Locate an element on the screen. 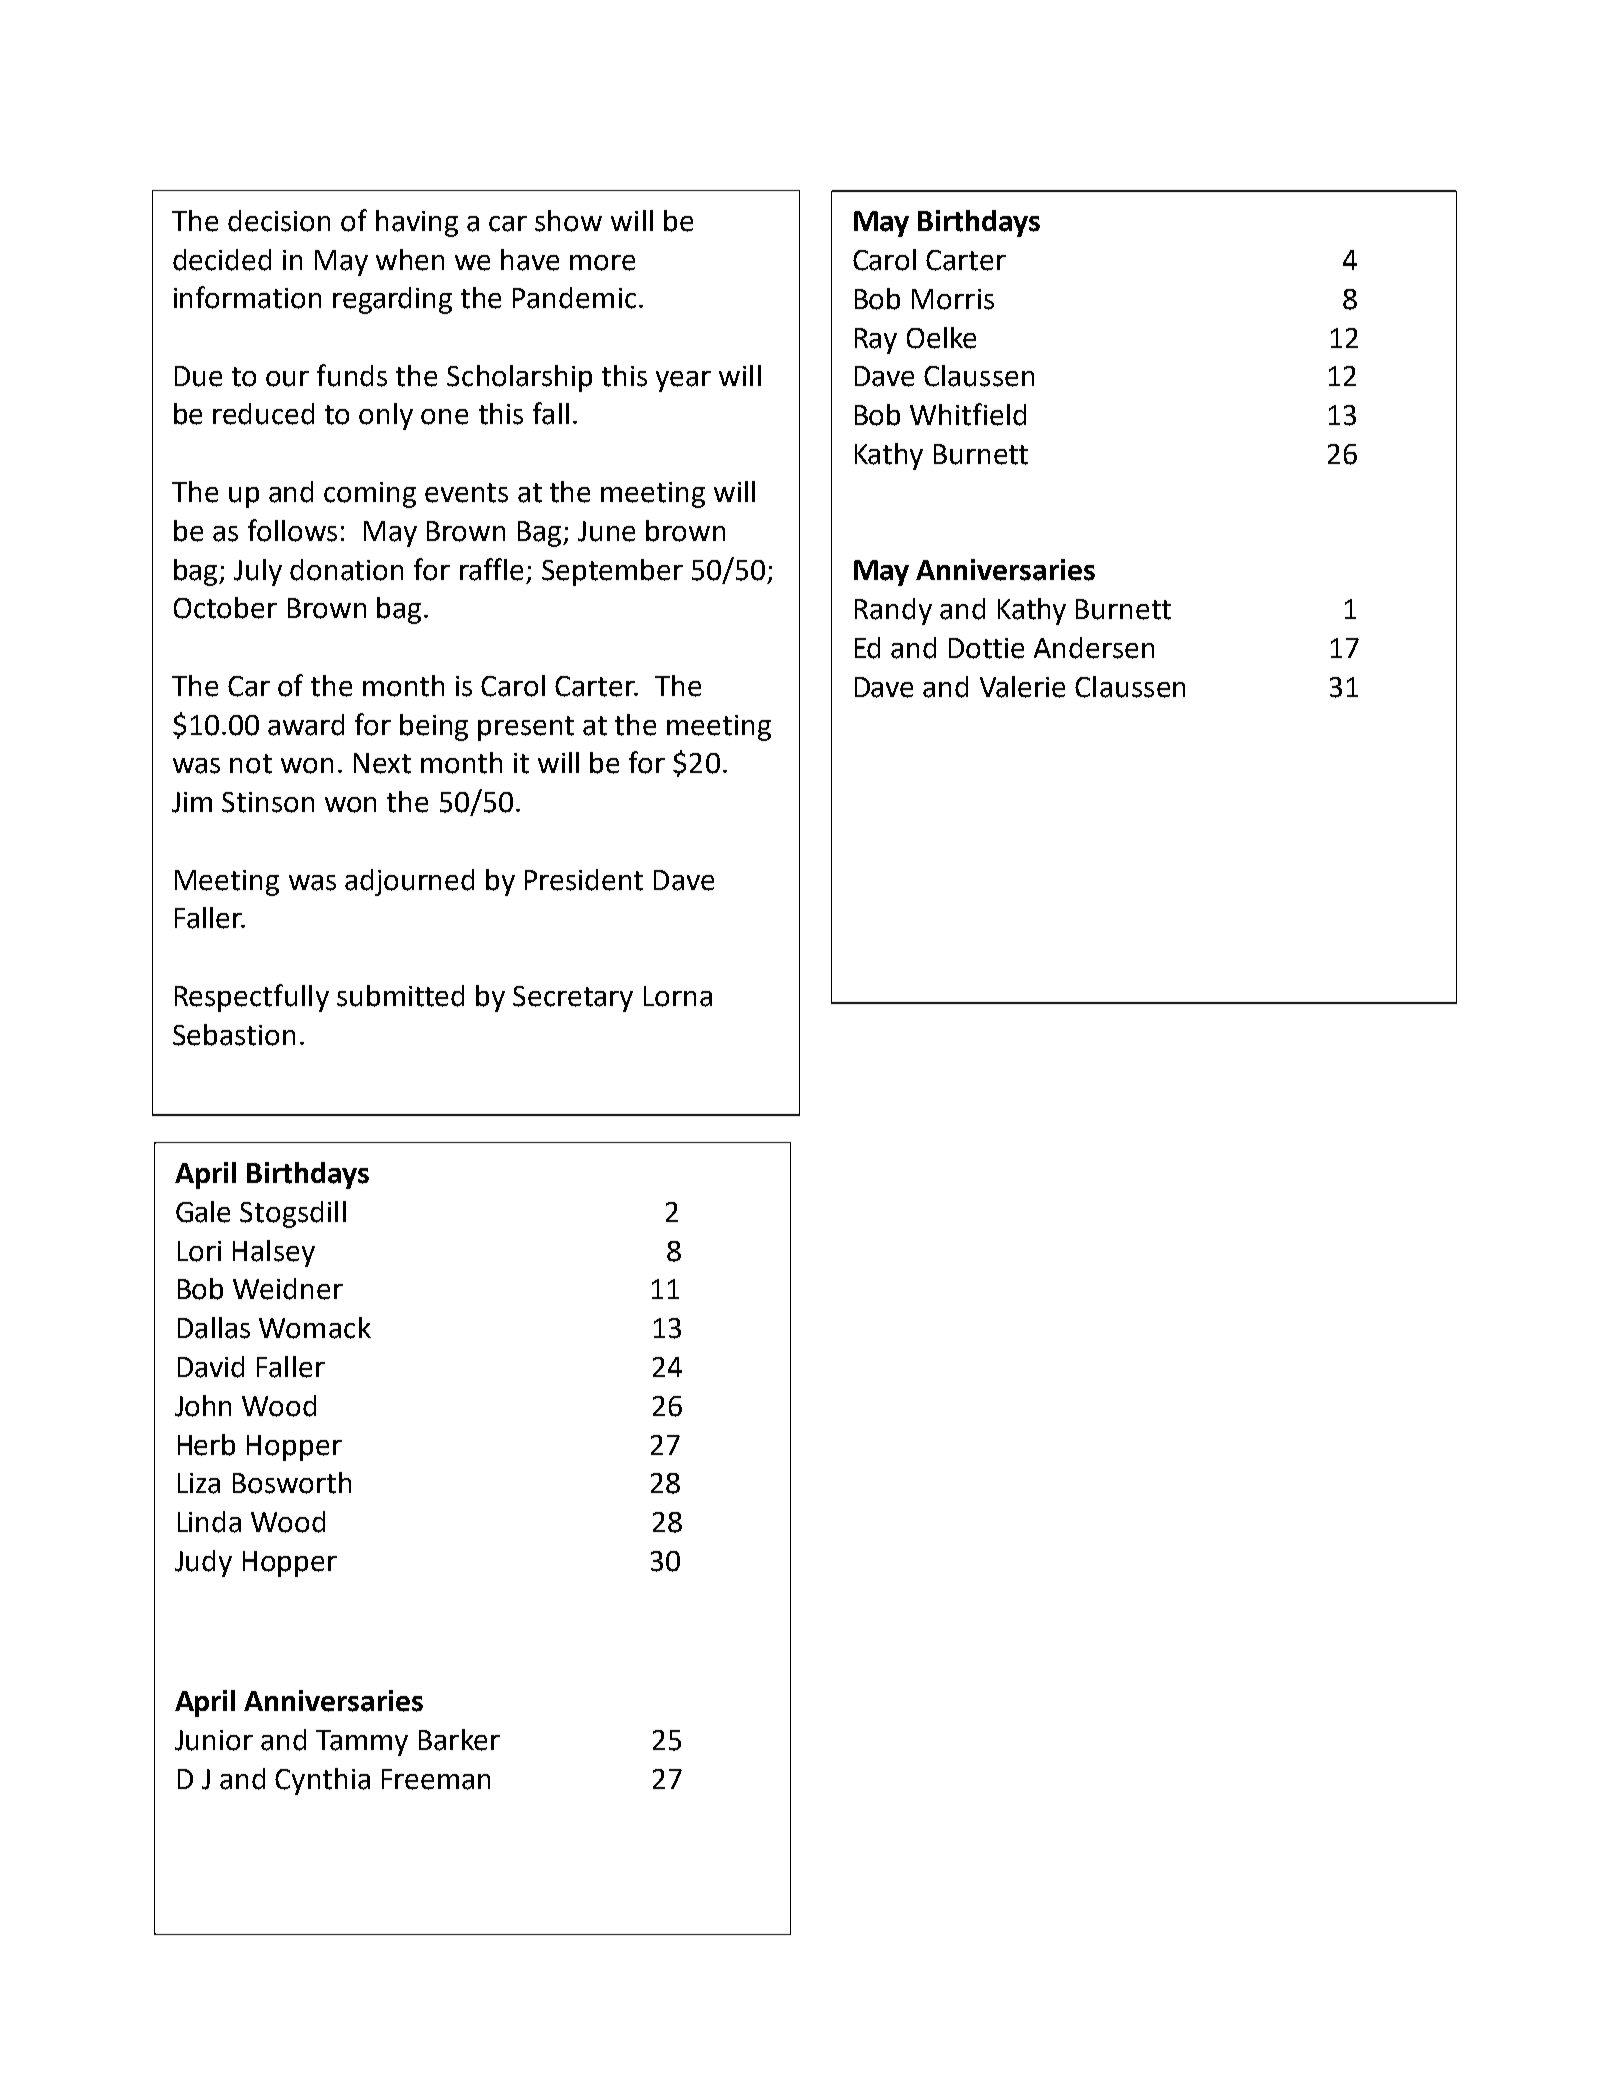  follows is located at coordinates (292, 530).
